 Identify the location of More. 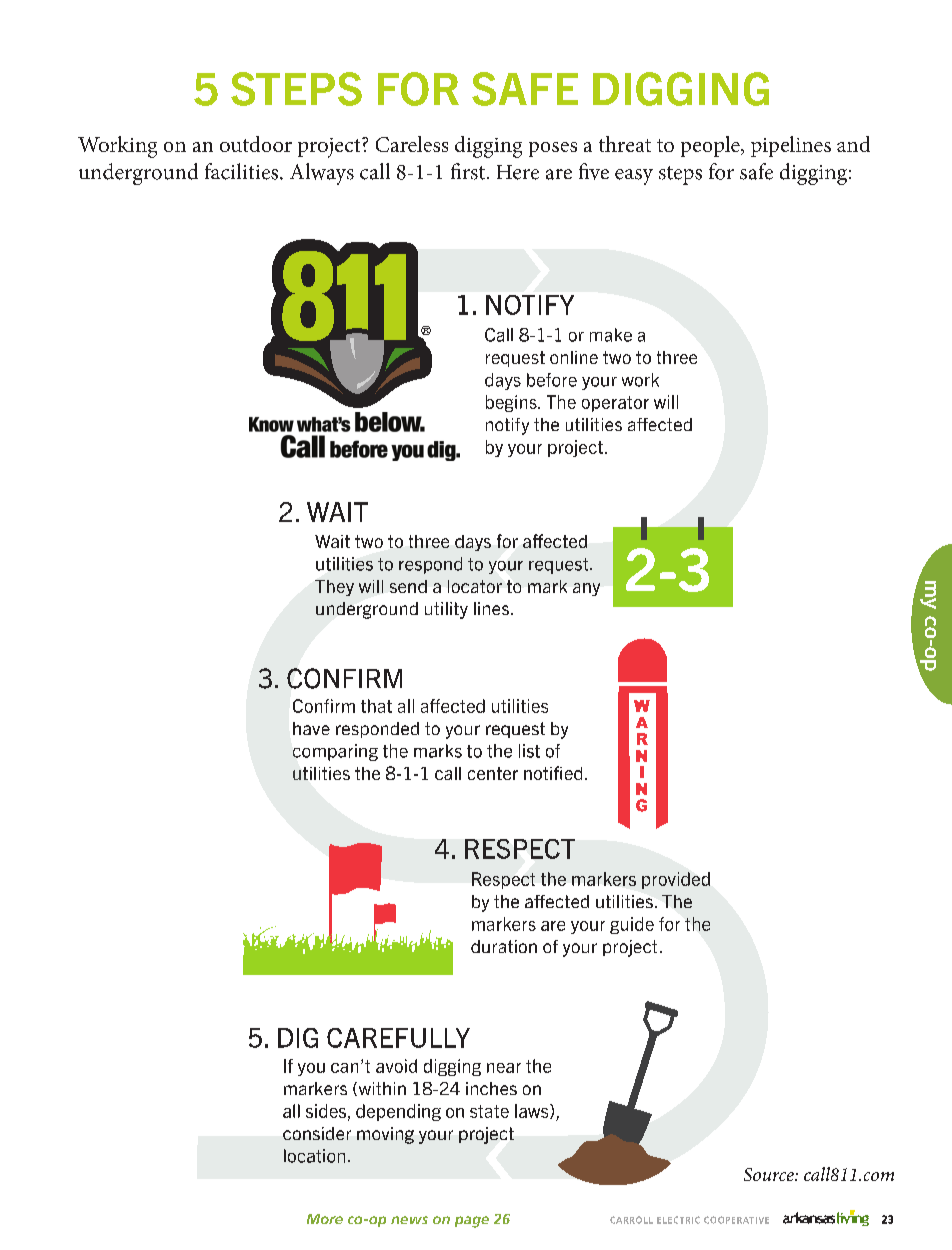
(325, 1219).
